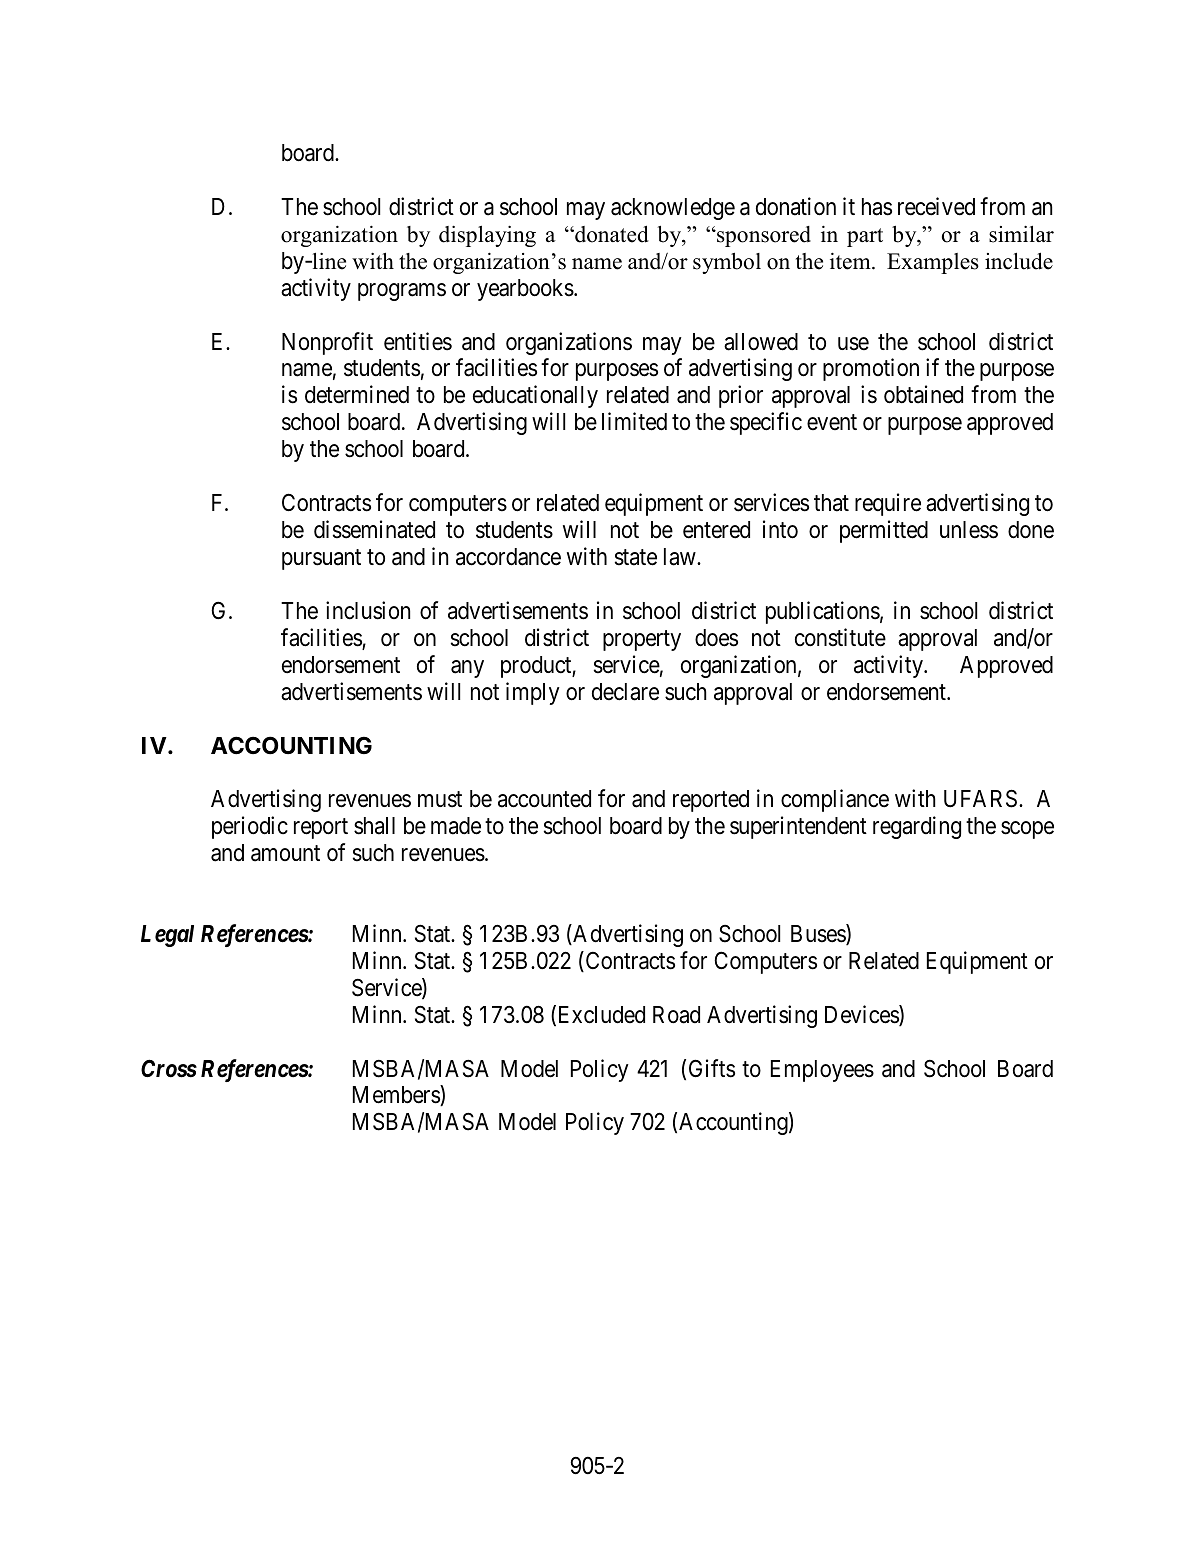 Image resolution: width=1194 pixels, height=1545 pixels. What do you see at coordinates (681, 557) in the screenshot?
I see `law` at bounding box center [681, 557].
